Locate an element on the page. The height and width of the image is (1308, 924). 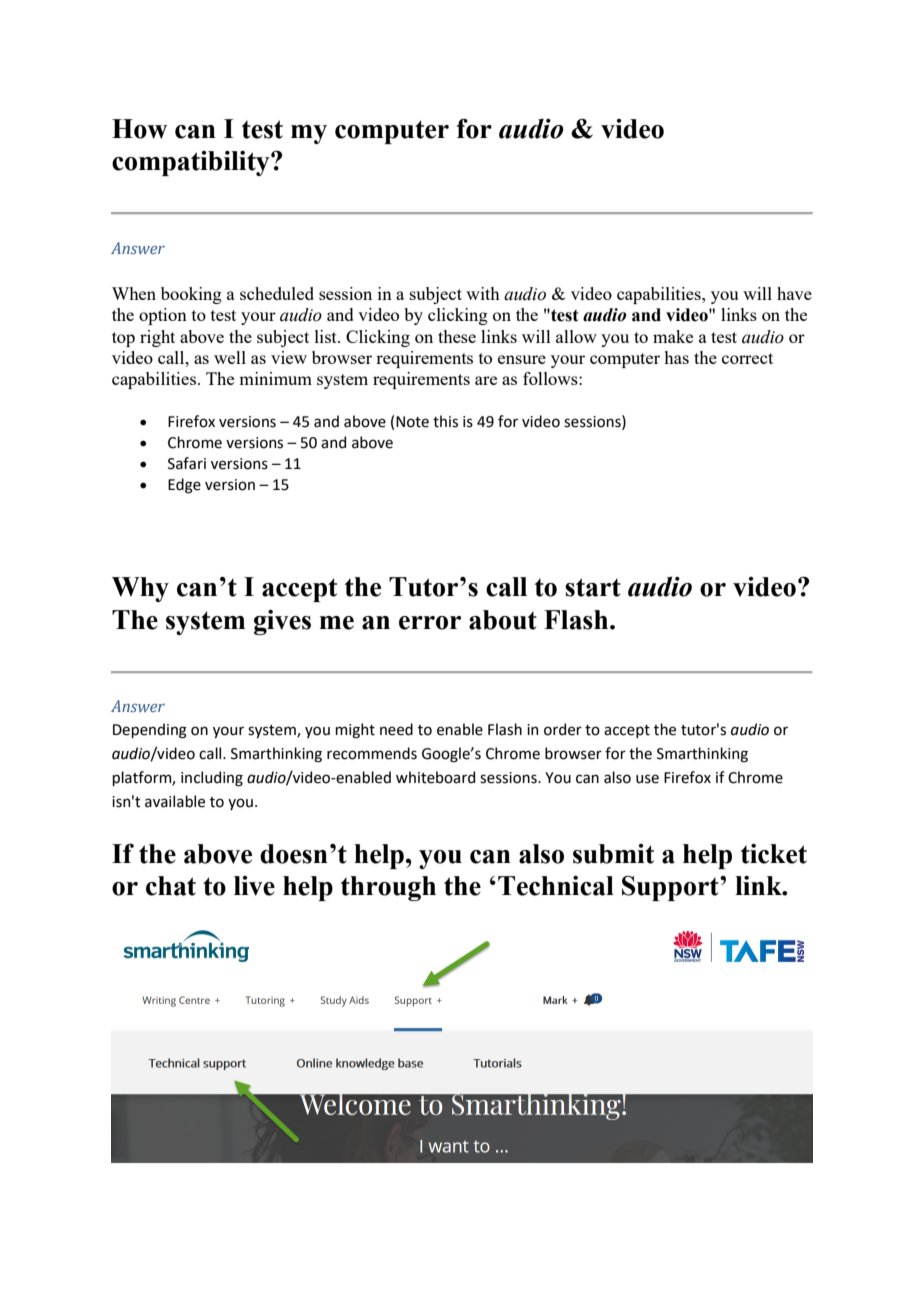
need is located at coordinates (396, 729).
